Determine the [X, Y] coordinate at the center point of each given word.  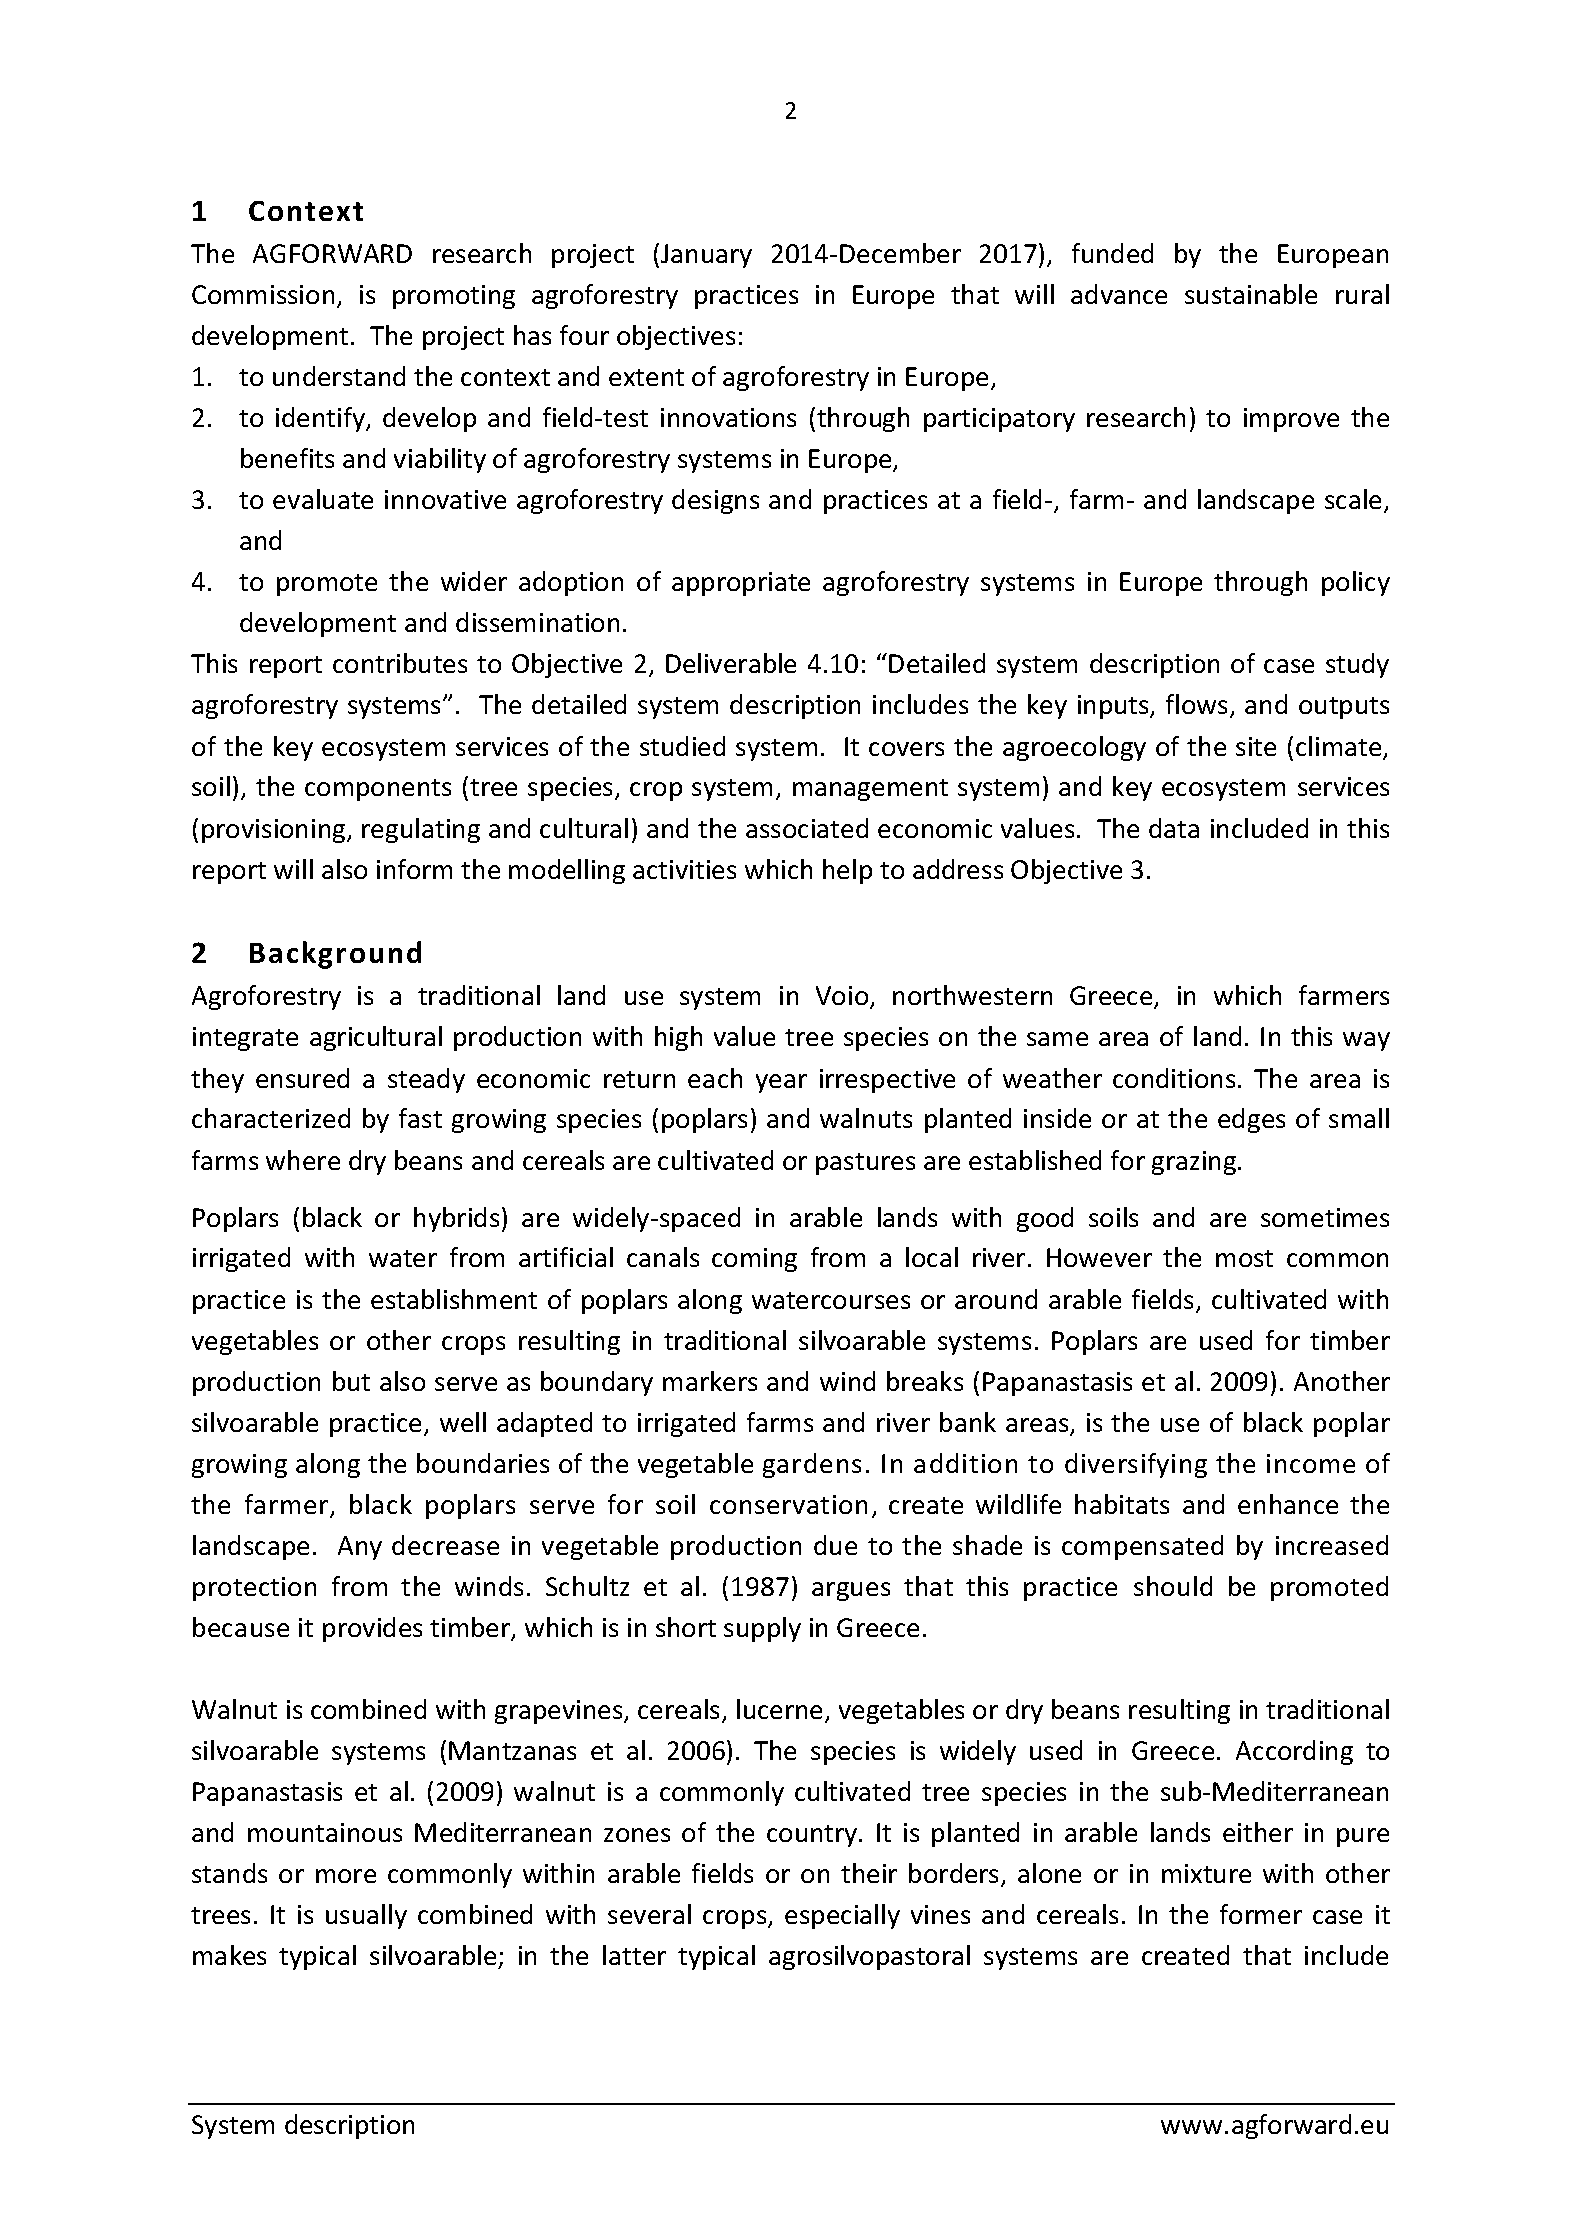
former [1261, 1914]
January [706, 256]
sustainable [1251, 294]
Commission [263, 294]
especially [842, 1916]
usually [366, 1916]
